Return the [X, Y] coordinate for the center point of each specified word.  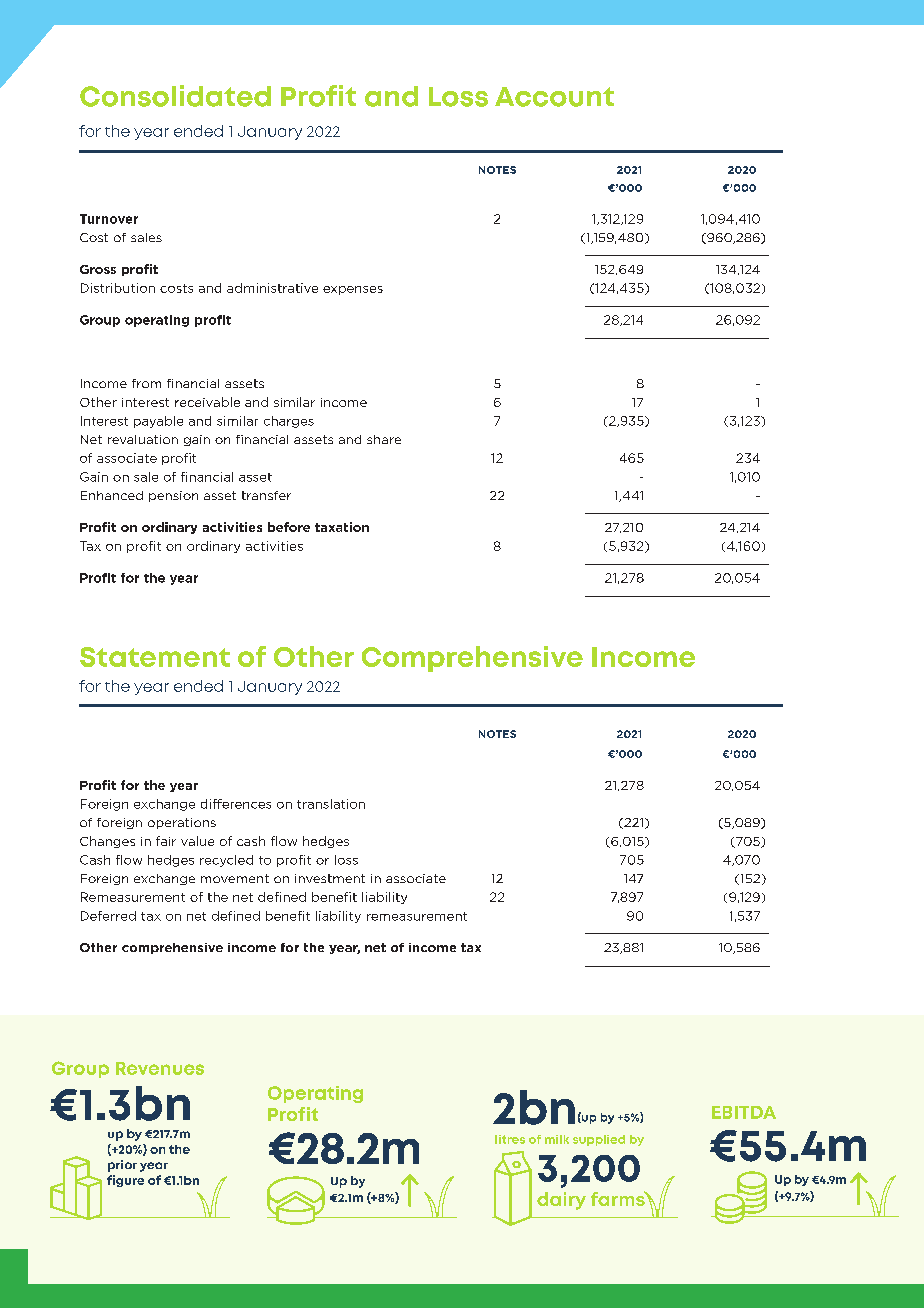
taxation [342, 527]
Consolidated [175, 96]
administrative [272, 288]
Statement [155, 657]
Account [554, 97]
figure [125, 1181]
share [384, 439]
